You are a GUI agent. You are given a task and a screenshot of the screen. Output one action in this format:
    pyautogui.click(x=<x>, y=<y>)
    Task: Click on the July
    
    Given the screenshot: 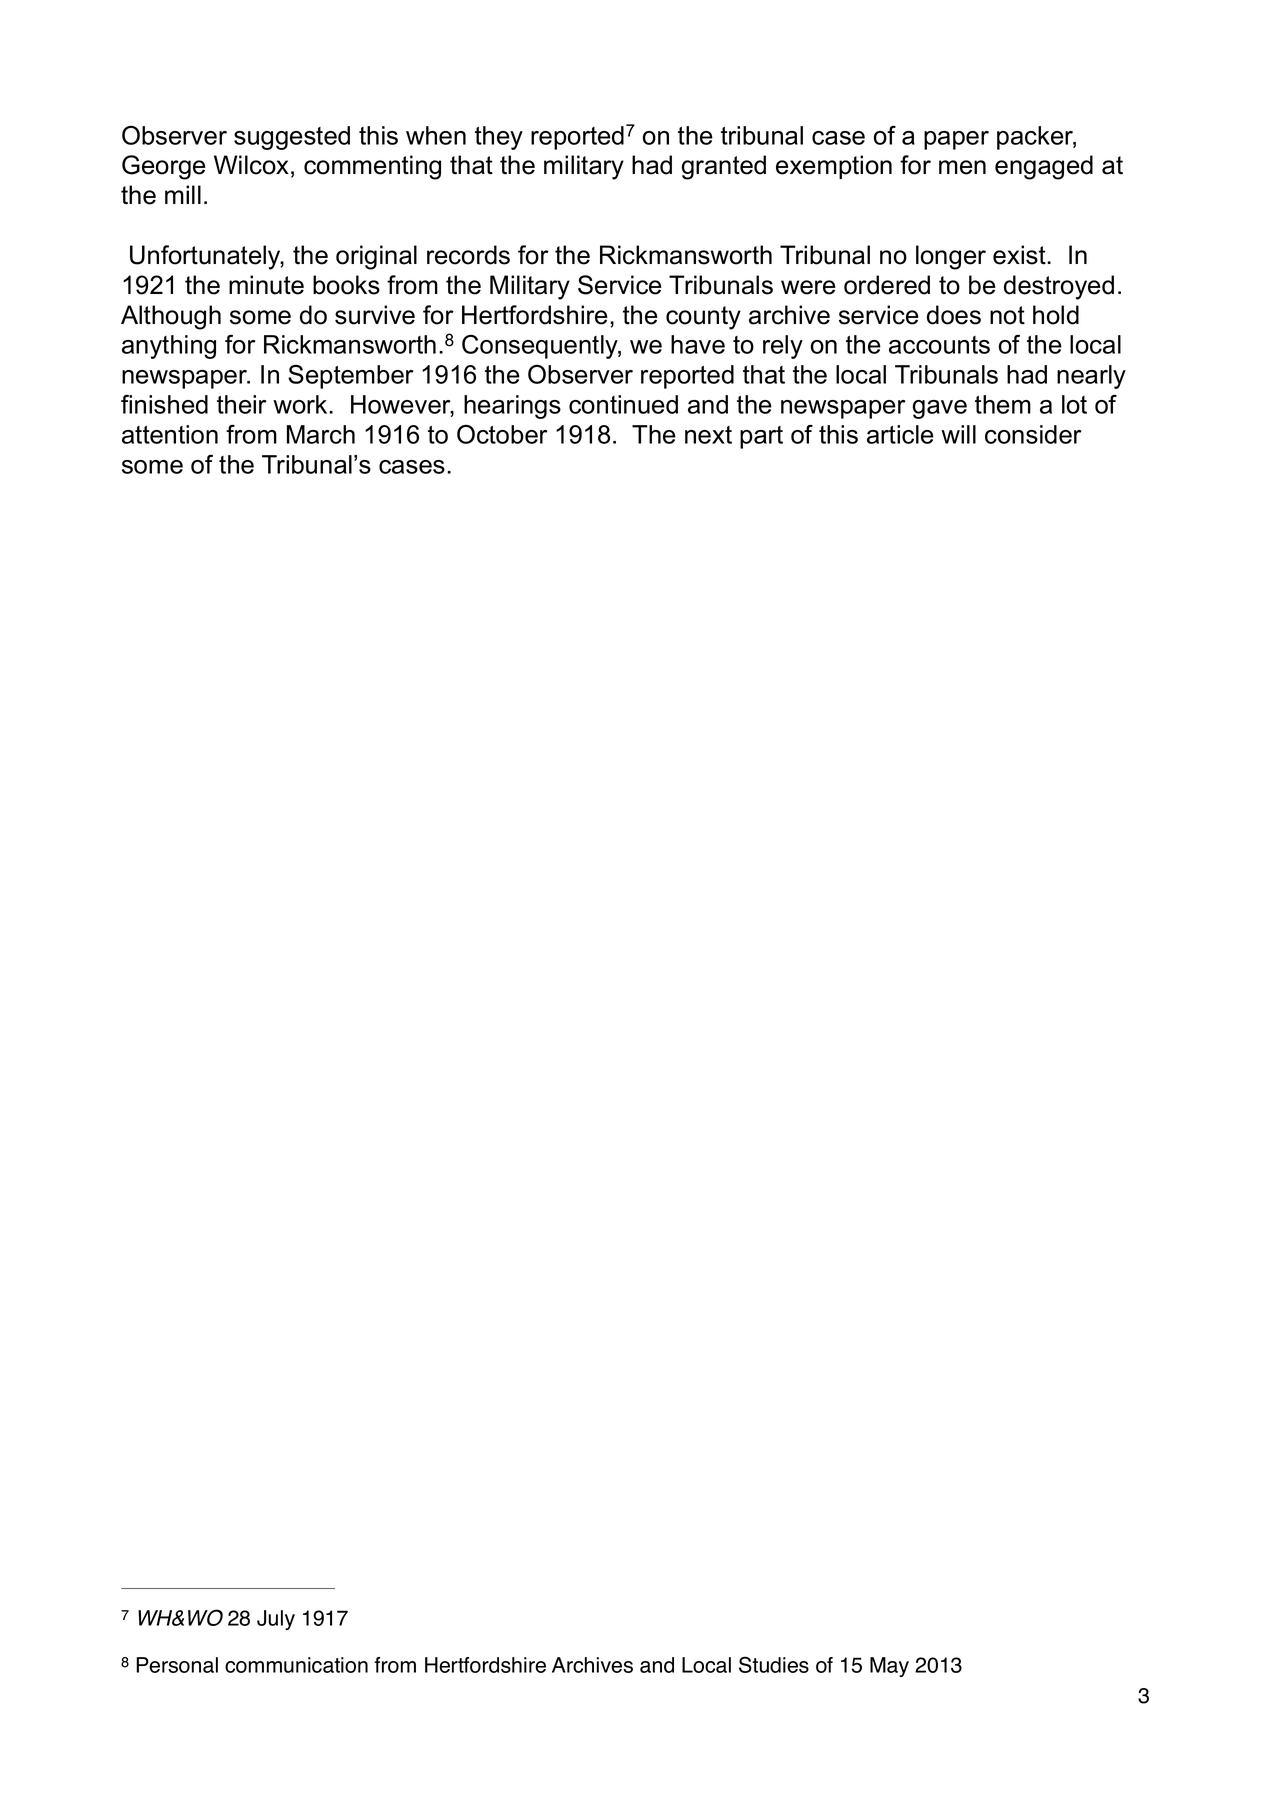 What is the action you would take?
    pyautogui.click(x=276, y=1620)
